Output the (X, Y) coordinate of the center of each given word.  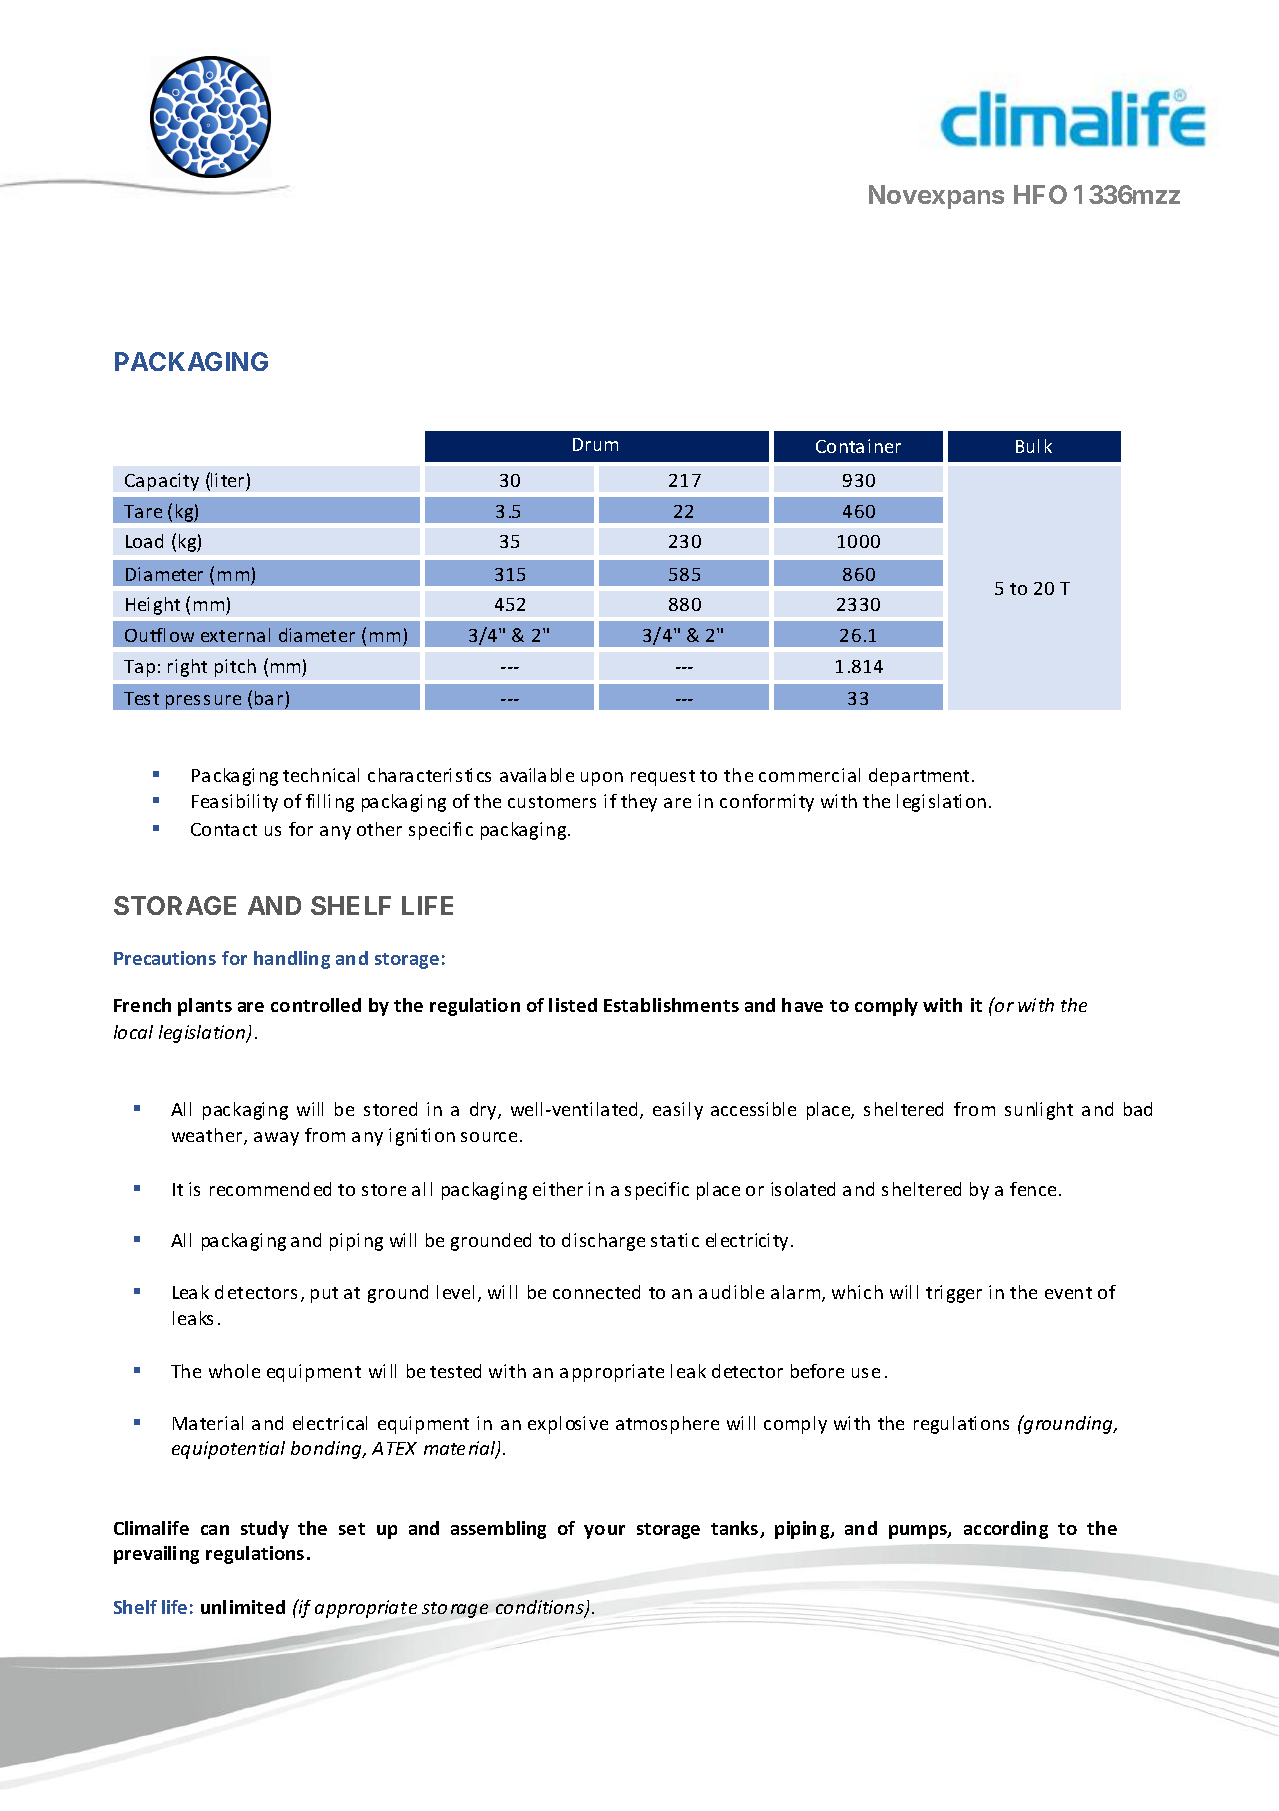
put (324, 1295)
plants (205, 1007)
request (663, 778)
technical (321, 775)
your (604, 1532)
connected (596, 1292)
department (921, 777)
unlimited (243, 1607)
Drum (595, 444)
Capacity (162, 482)
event (1068, 1293)
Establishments (671, 1005)
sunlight (1039, 1111)
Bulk (1034, 446)
